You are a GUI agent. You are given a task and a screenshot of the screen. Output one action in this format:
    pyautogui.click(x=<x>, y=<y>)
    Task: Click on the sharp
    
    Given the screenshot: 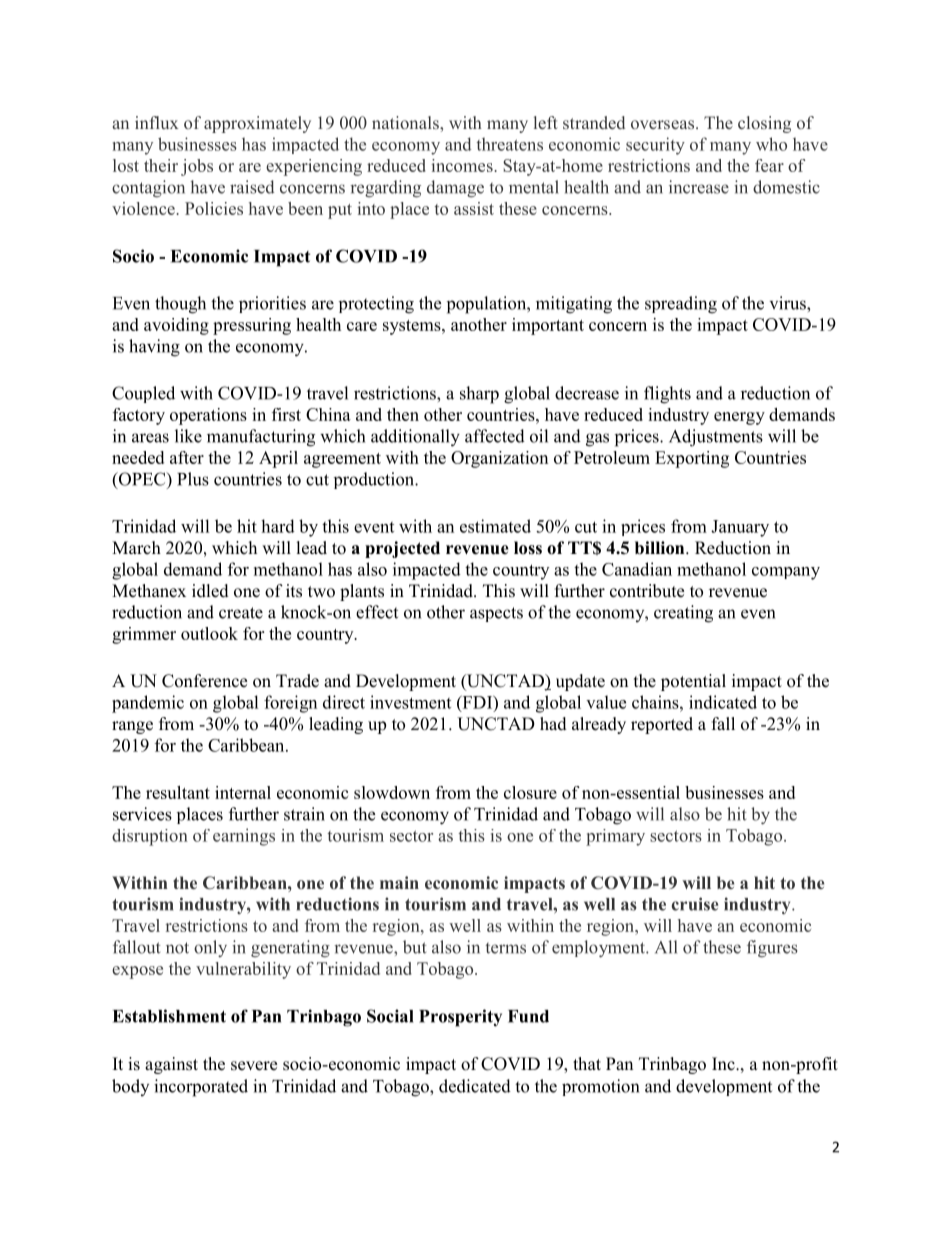 What is the action you would take?
    pyautogui.click(x=479, y=395)
